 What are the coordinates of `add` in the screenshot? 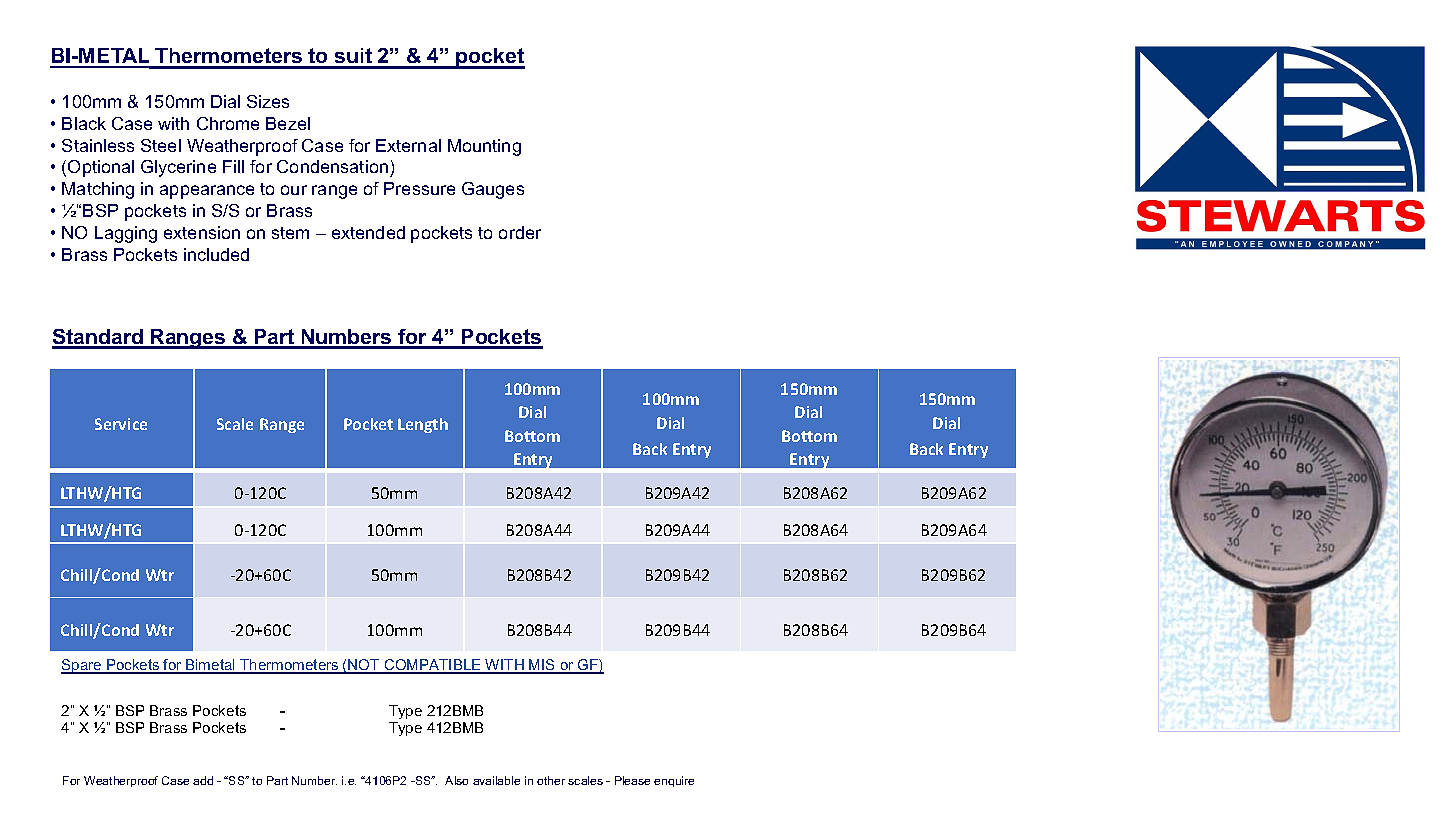 It's located at (203, 780).
